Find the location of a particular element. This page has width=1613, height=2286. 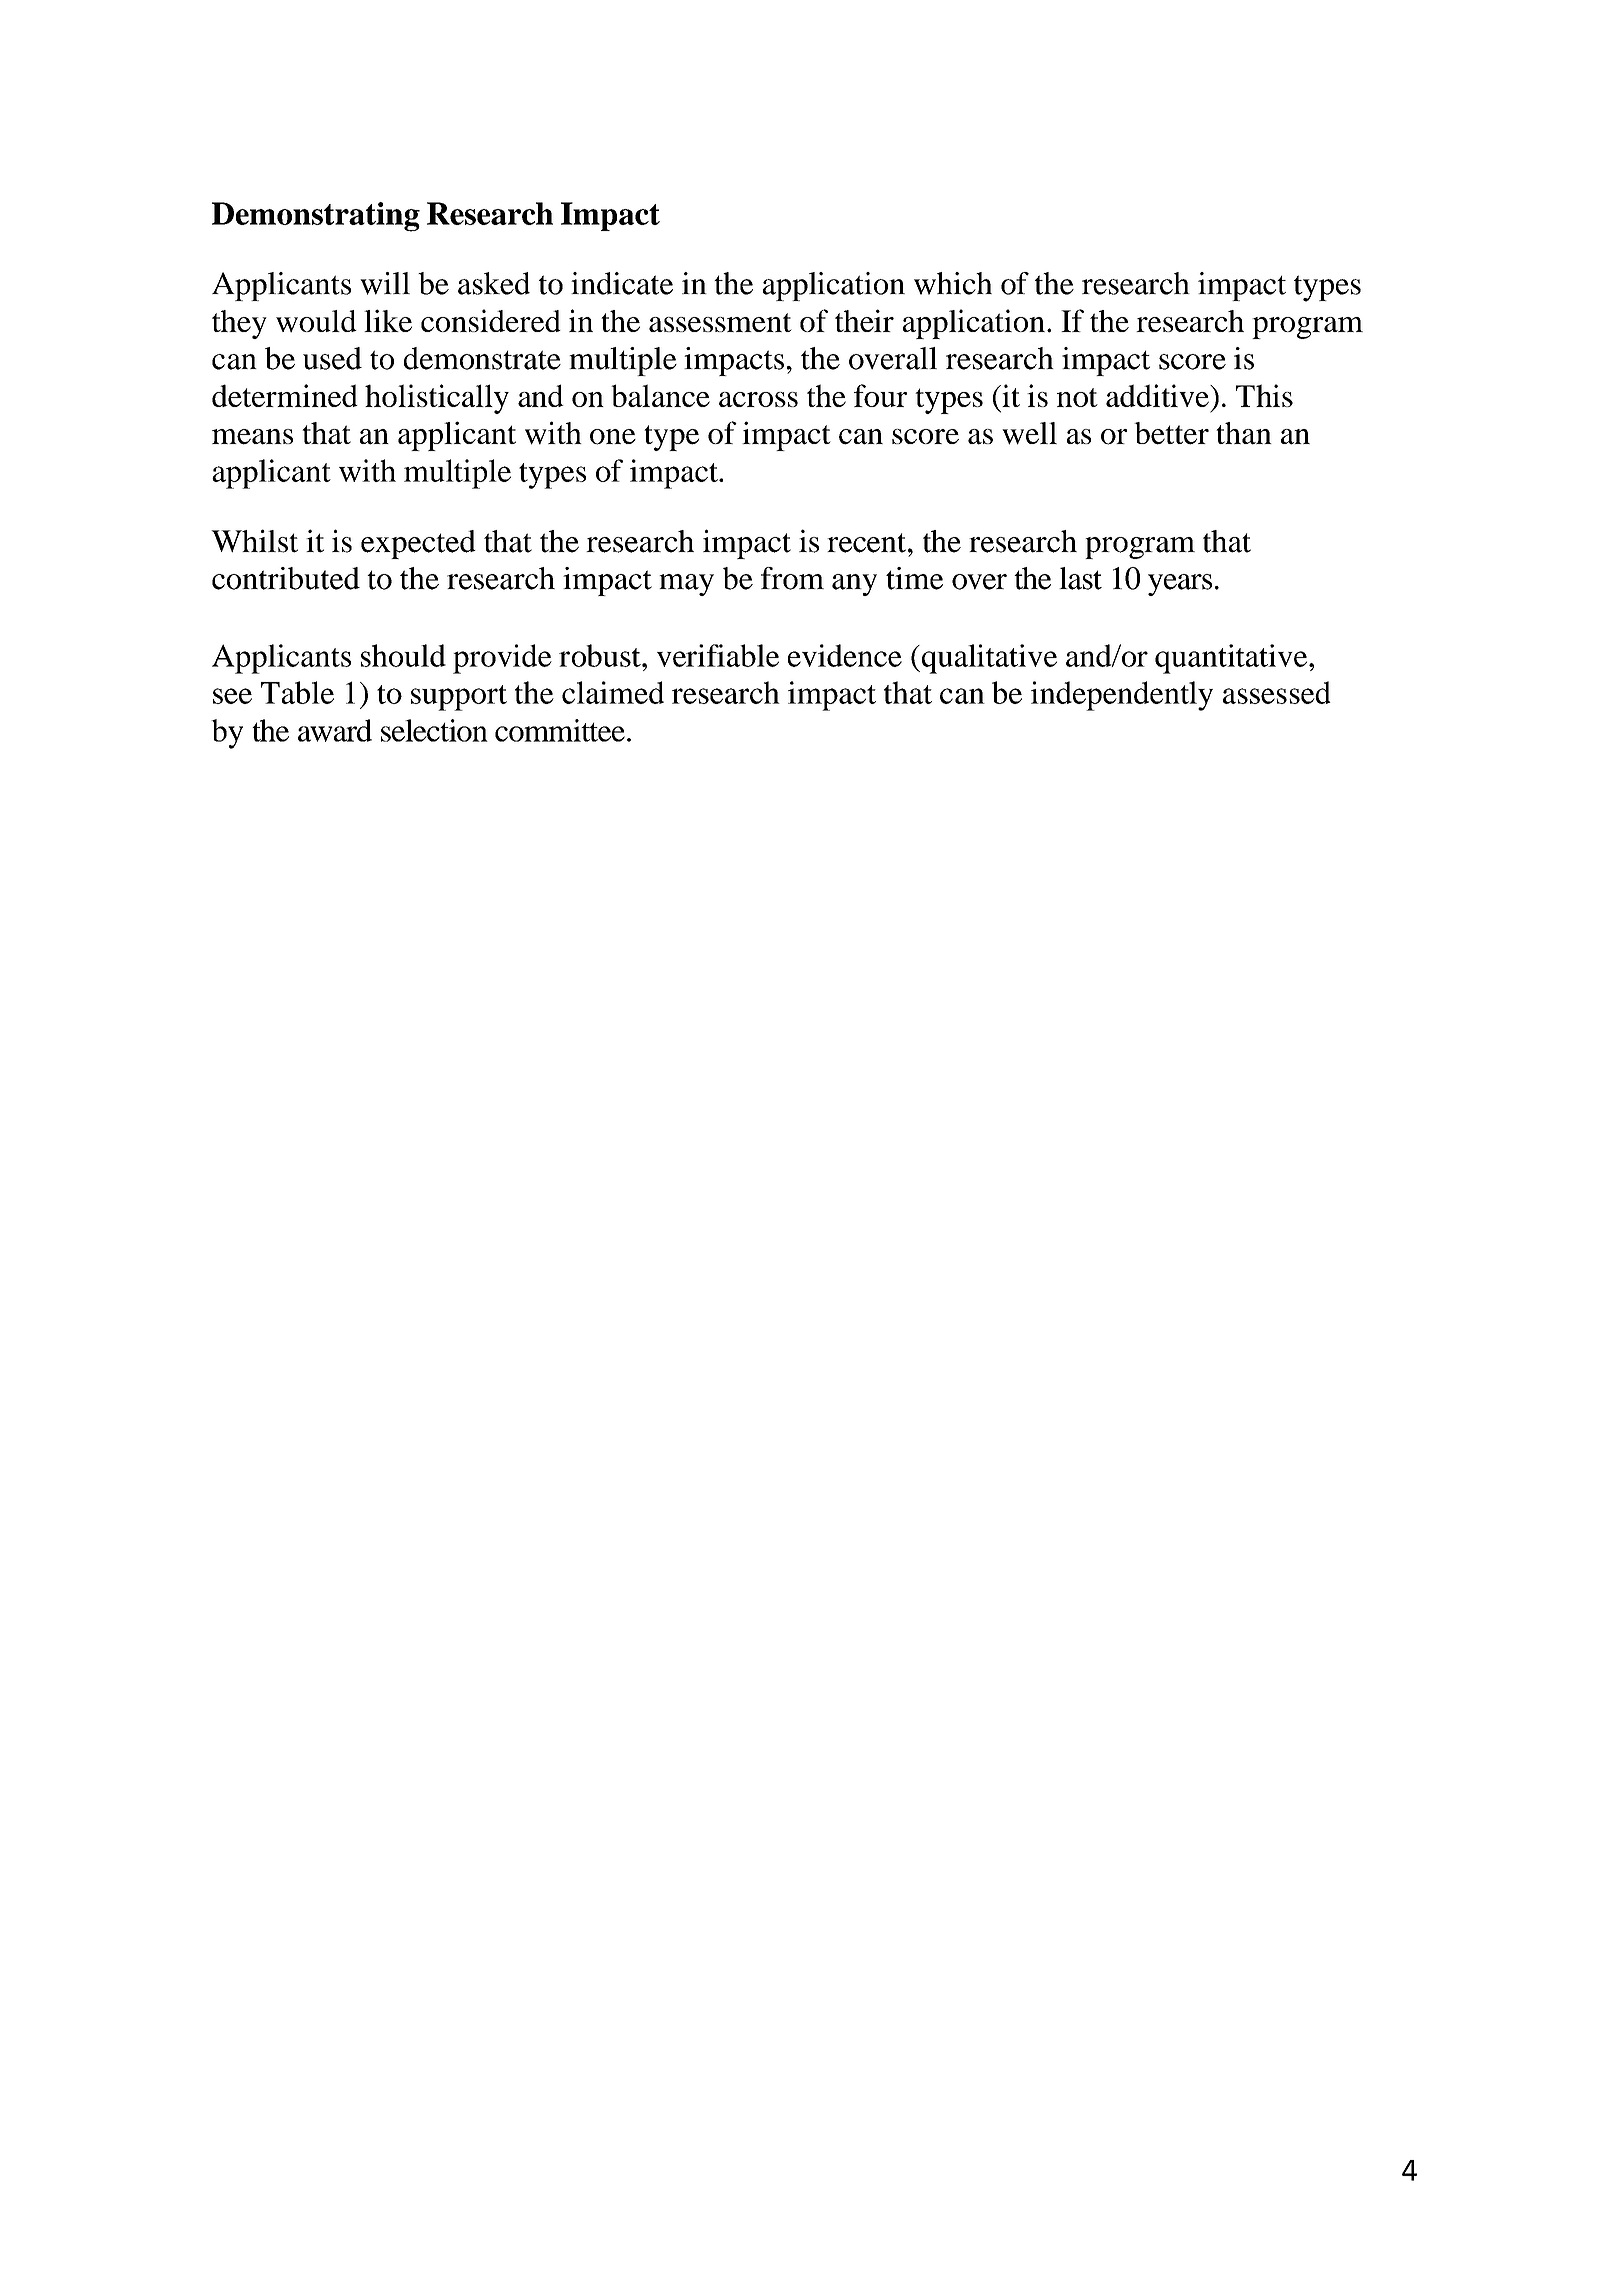

which is located at coordinates (953, 283).
